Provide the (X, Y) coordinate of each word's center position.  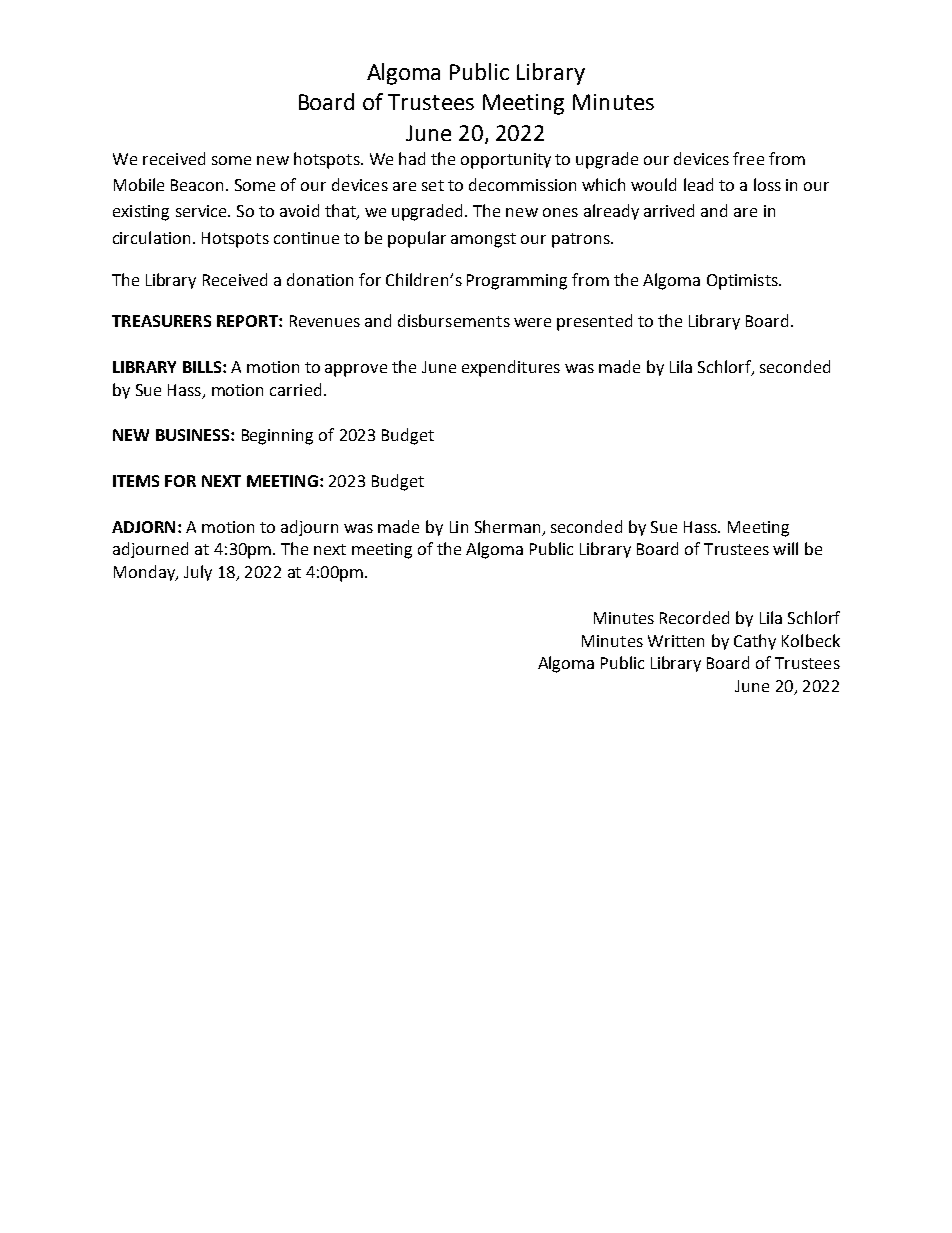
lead (698, 184)
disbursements (454, 320)
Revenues (325, 321)
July (198, 573)
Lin (459, 527)
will (785, 548)
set (433, 185)
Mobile (139, 184)
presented (594, 322)
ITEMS (136, 481)
